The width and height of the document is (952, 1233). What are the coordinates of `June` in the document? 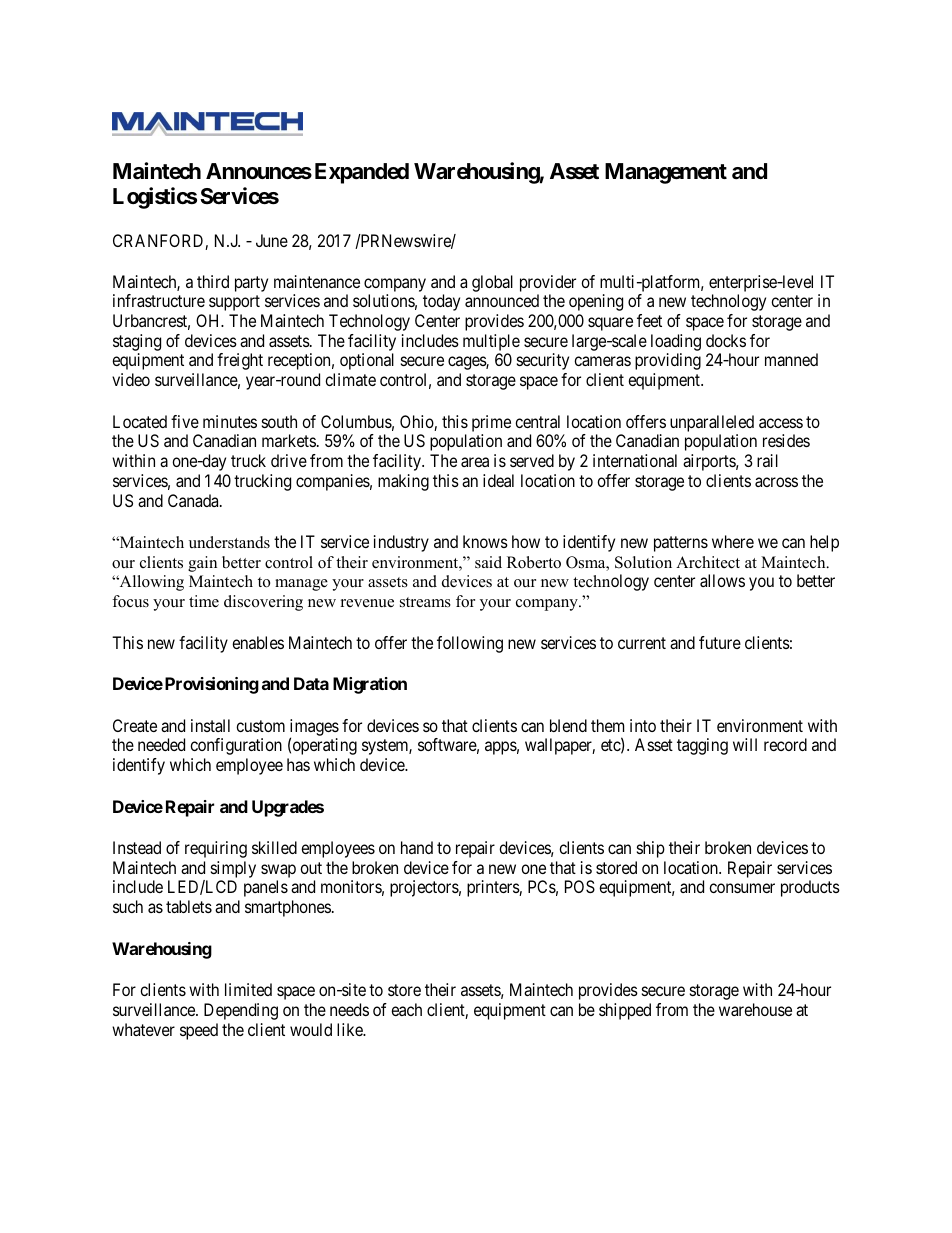 It's located at (272, 240).
